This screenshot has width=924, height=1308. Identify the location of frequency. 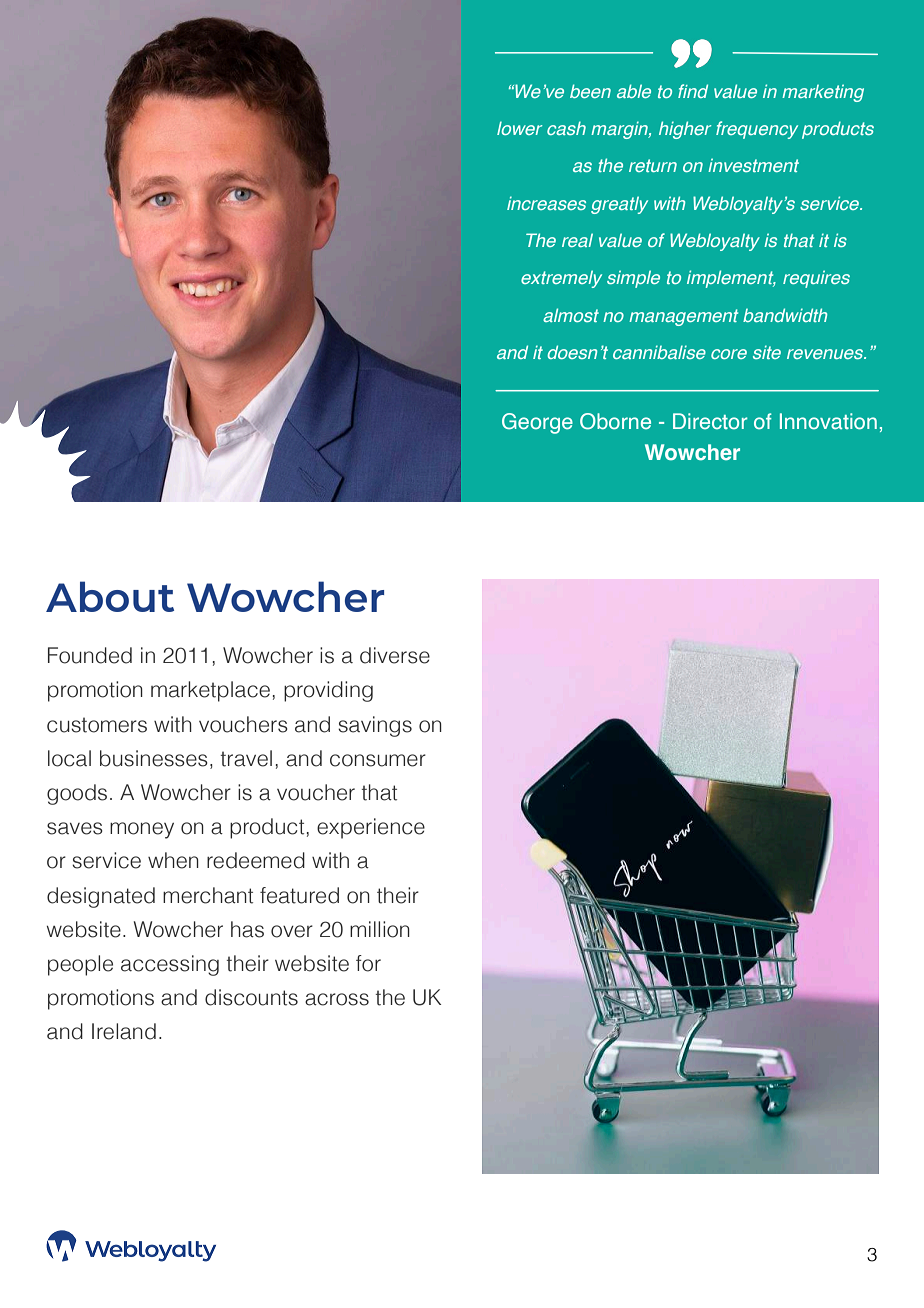
(757, 130).
